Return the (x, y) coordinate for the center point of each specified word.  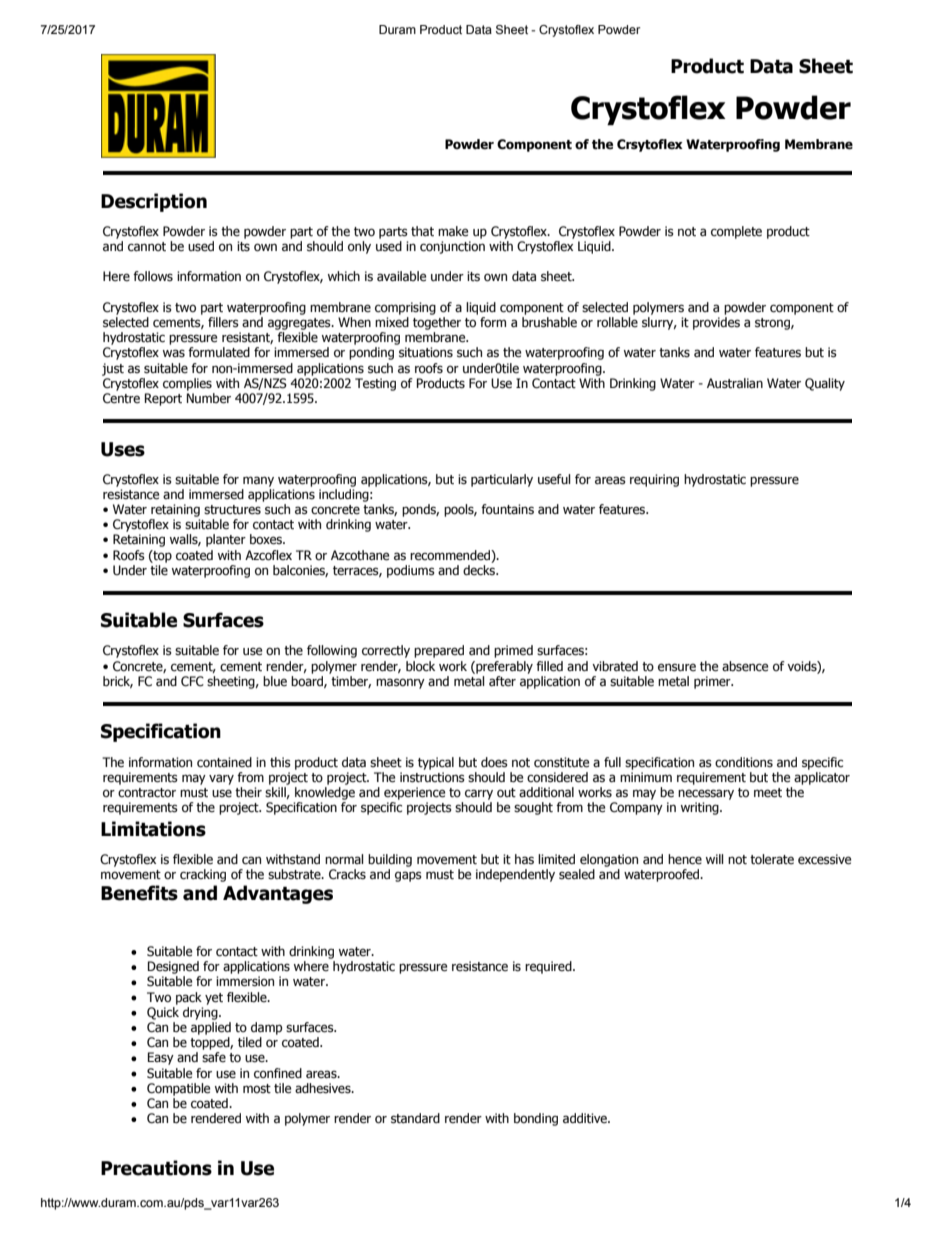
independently (515, 875)
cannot (147, 247)
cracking (203, 875)
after (502, 681)
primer (713, 682)
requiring (654, 480)
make (453, 231)
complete (736, 232)
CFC (192, 681)
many (258, 481)
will (714, 859)
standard (415, 1118)
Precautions (156, 1168)
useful (554, 479)
